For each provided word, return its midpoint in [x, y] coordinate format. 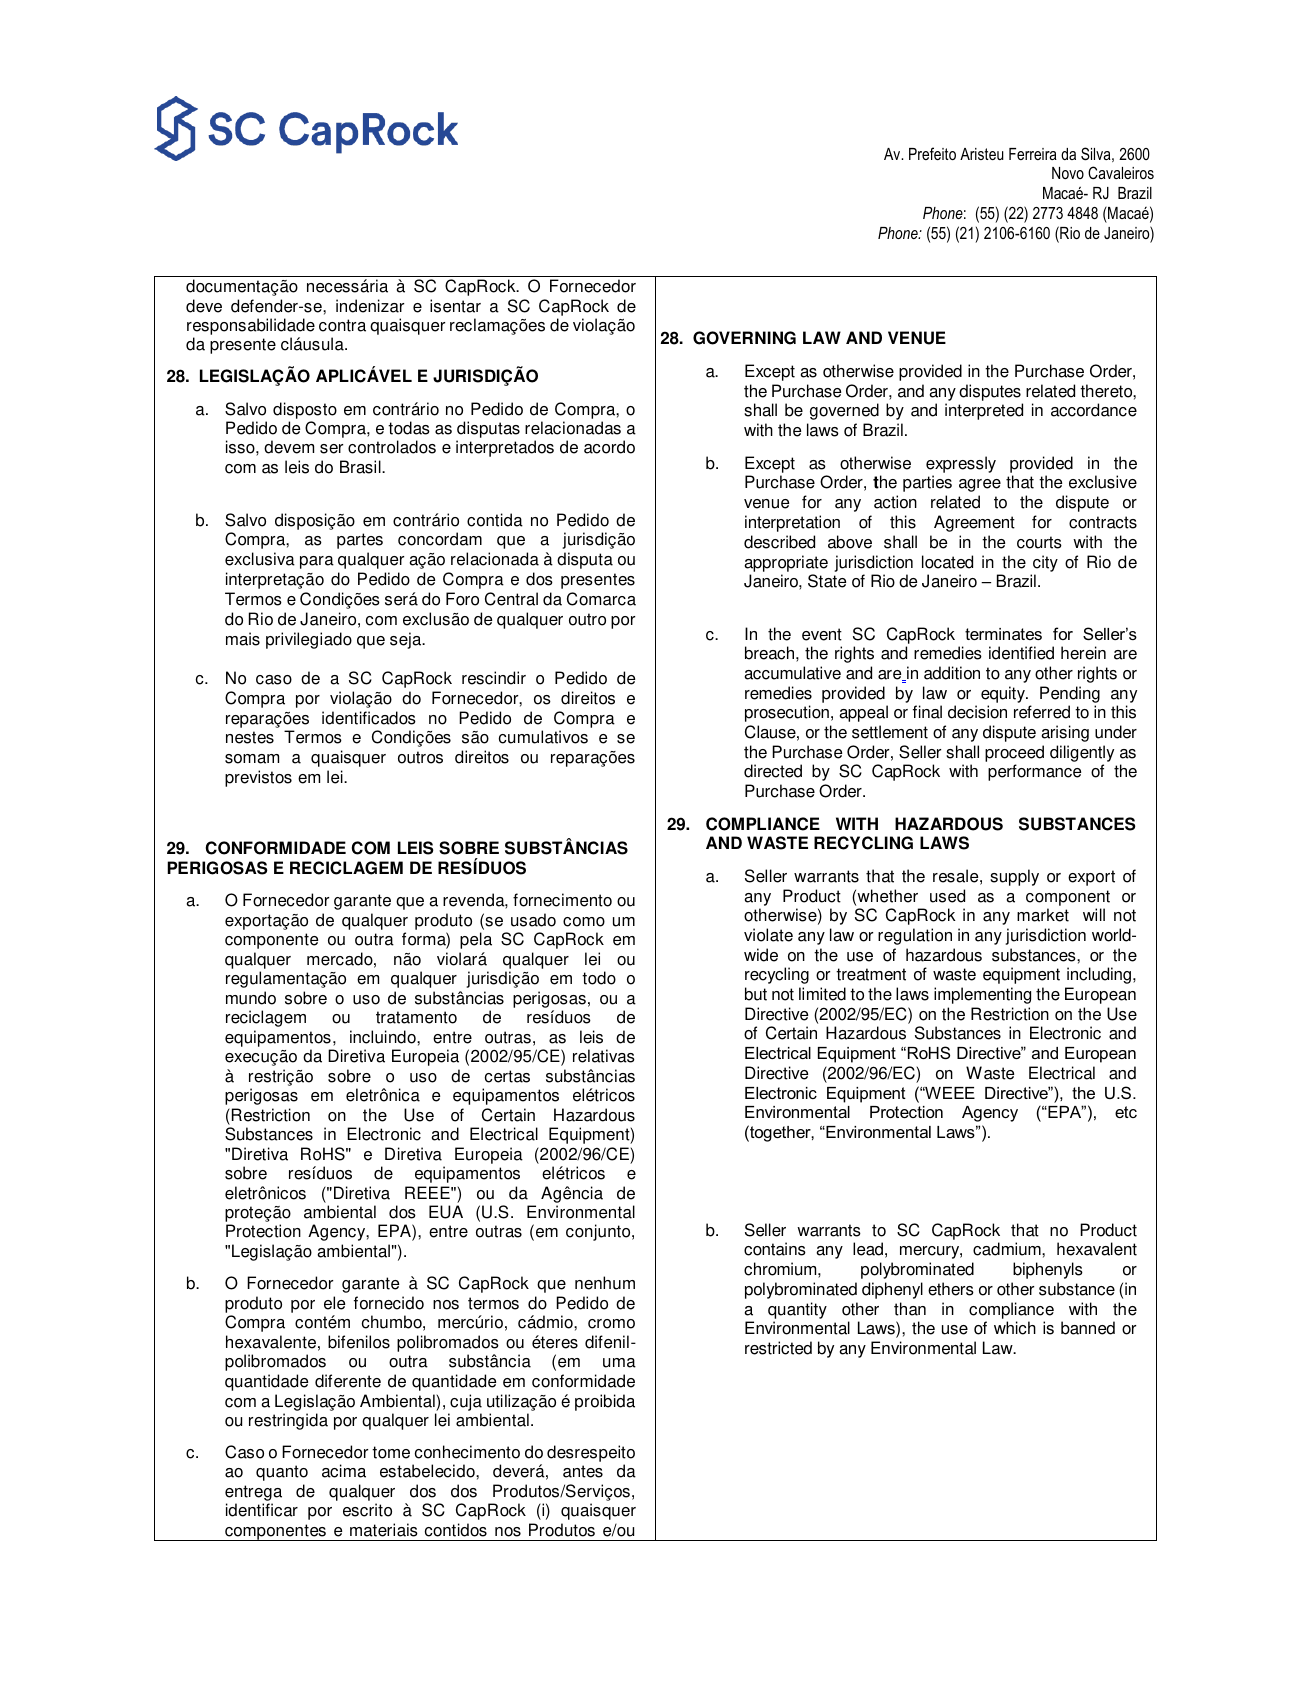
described [779, 542]
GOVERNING [744, 338]
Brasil [361, 467]
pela [476, 940]
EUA [446, 1212]
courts [1039, 542]
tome [391, 1452]
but [756, 994]
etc [1126, 1112]
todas [409, 428]
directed [773, 771]
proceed [1014, 753]
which [1015, 1328]
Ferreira [1033, 154]
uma [619, 1363]
